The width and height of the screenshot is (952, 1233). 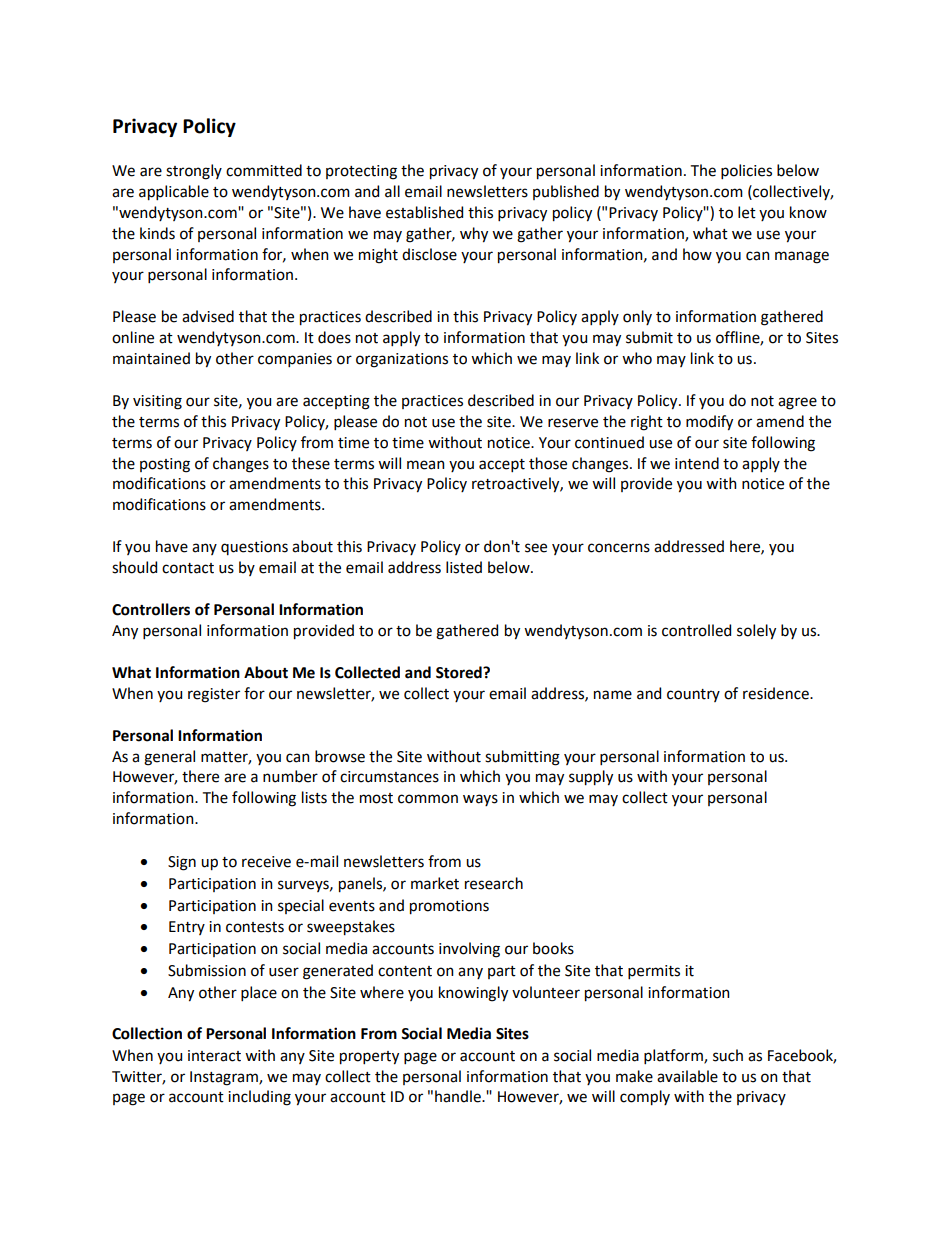 What do you see at coordinates (225, 1078) in the screenshot?
I see `Instagram` at bounding box center [225, 1078].
